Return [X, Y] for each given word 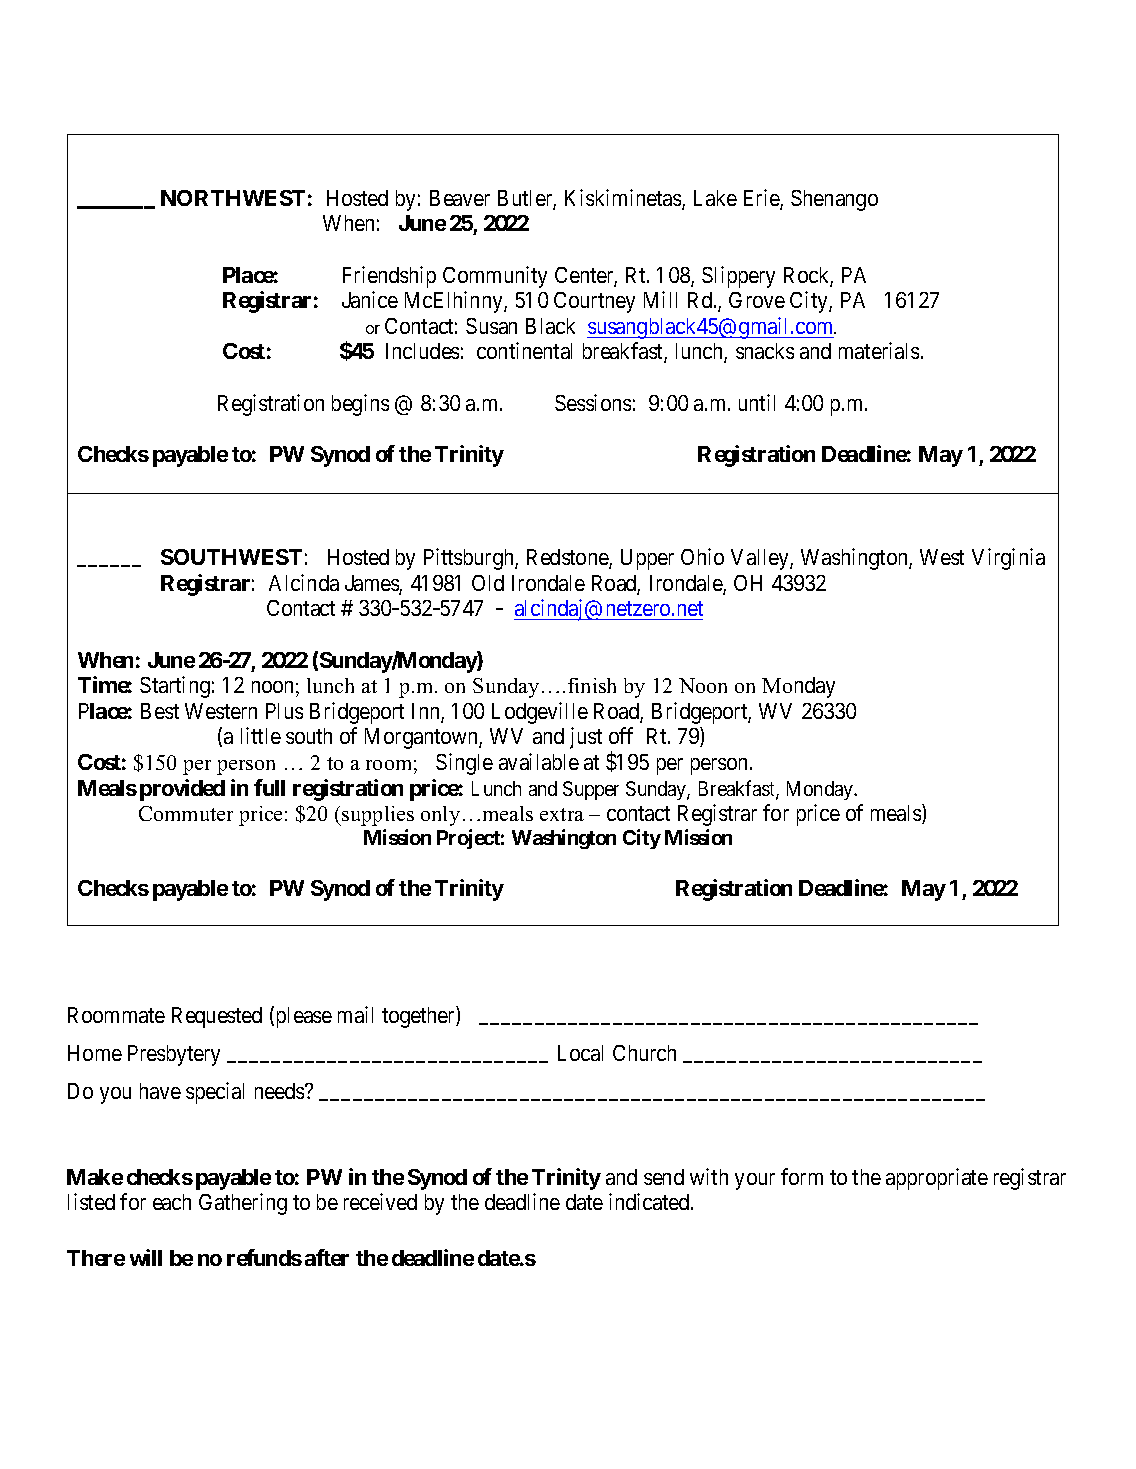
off [621, 735]
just [586, 738]
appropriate [937, 1179]
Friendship [389, 277]
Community [495, 277]
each [172, 1202]
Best [160, 711]
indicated [650, 1201]
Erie [762, 199]
